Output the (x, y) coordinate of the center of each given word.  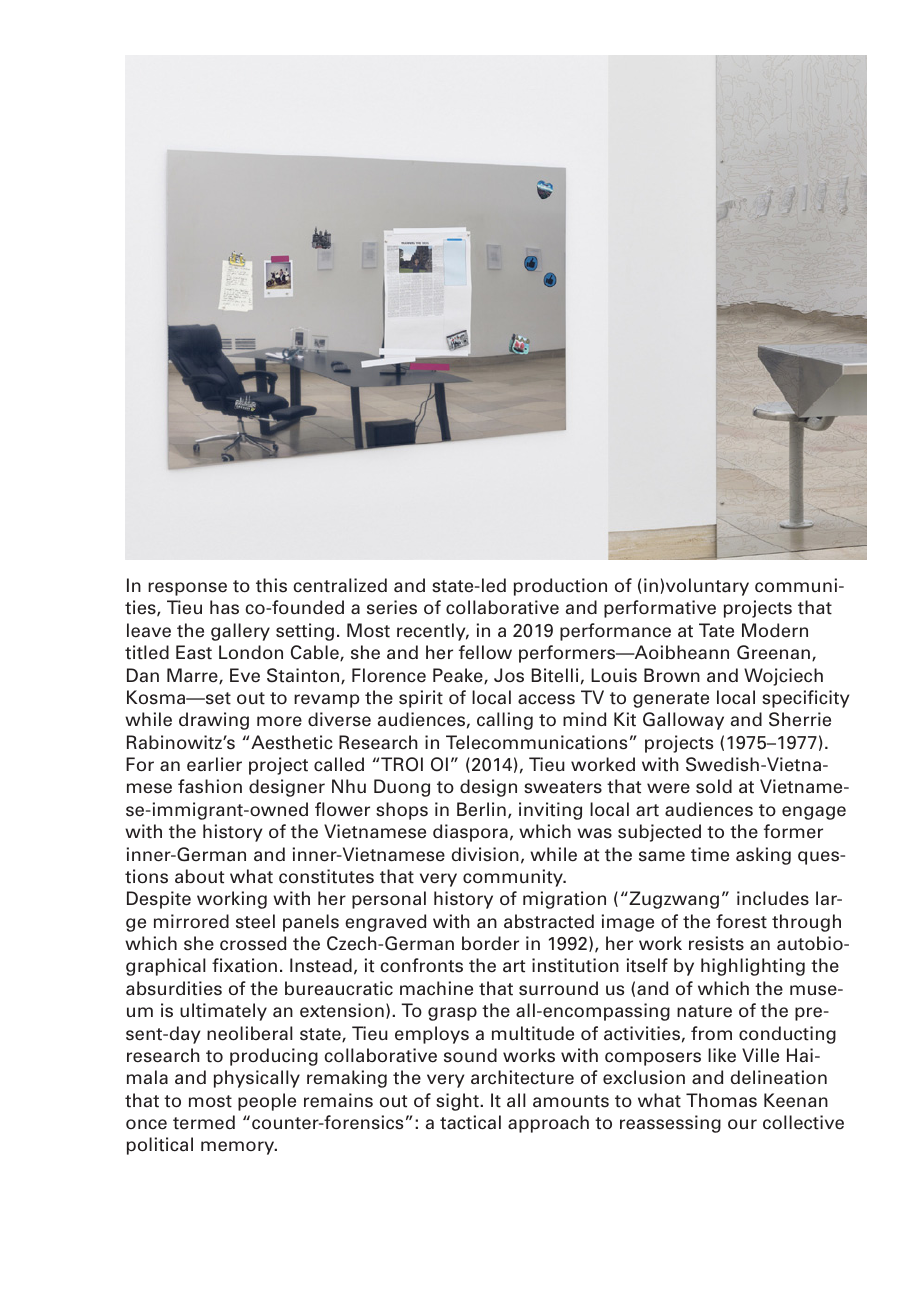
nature (704, 1011)
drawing (214, 721)
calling (505, 721)
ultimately (223, 1012)
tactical (470, 1122)
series (392, 607)
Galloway (683, 721)
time (710, 854)
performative (660, 609)
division (485, 854)
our (742, 1124)
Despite (159, 900)
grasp (452, 1014)
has (224, 607)
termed (204, 1122)
